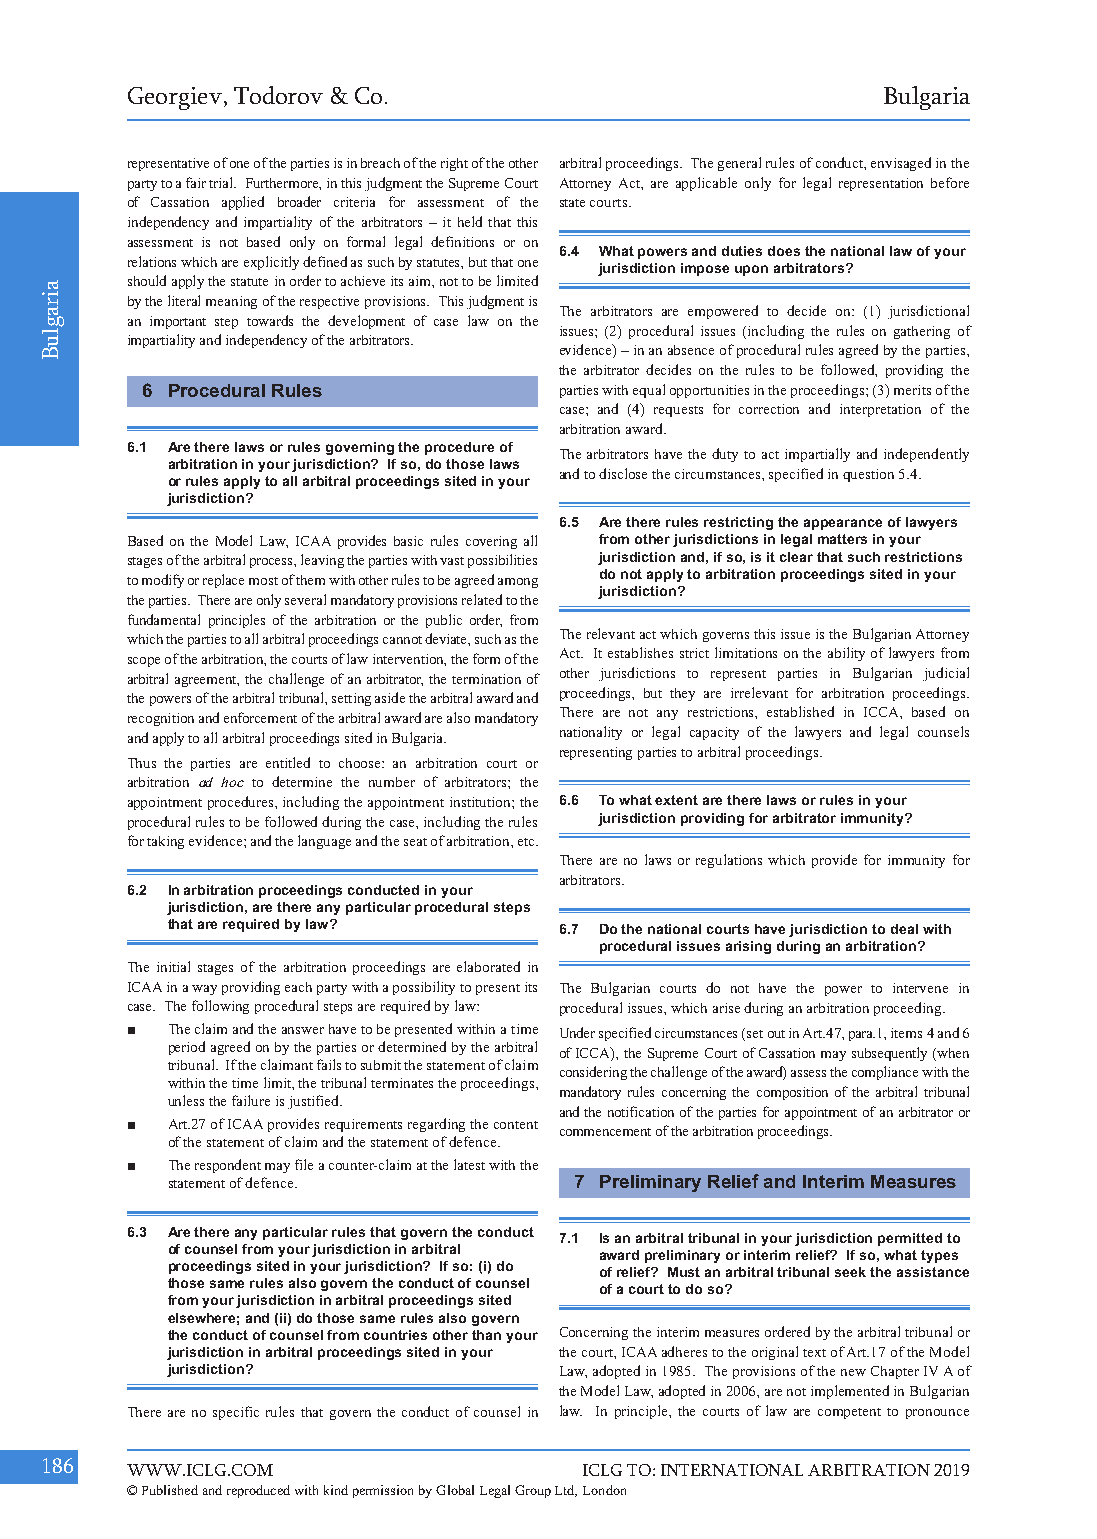  Describe the element at coordinates (901, 164) in the screenshot. I see `envisaged` at that location.
